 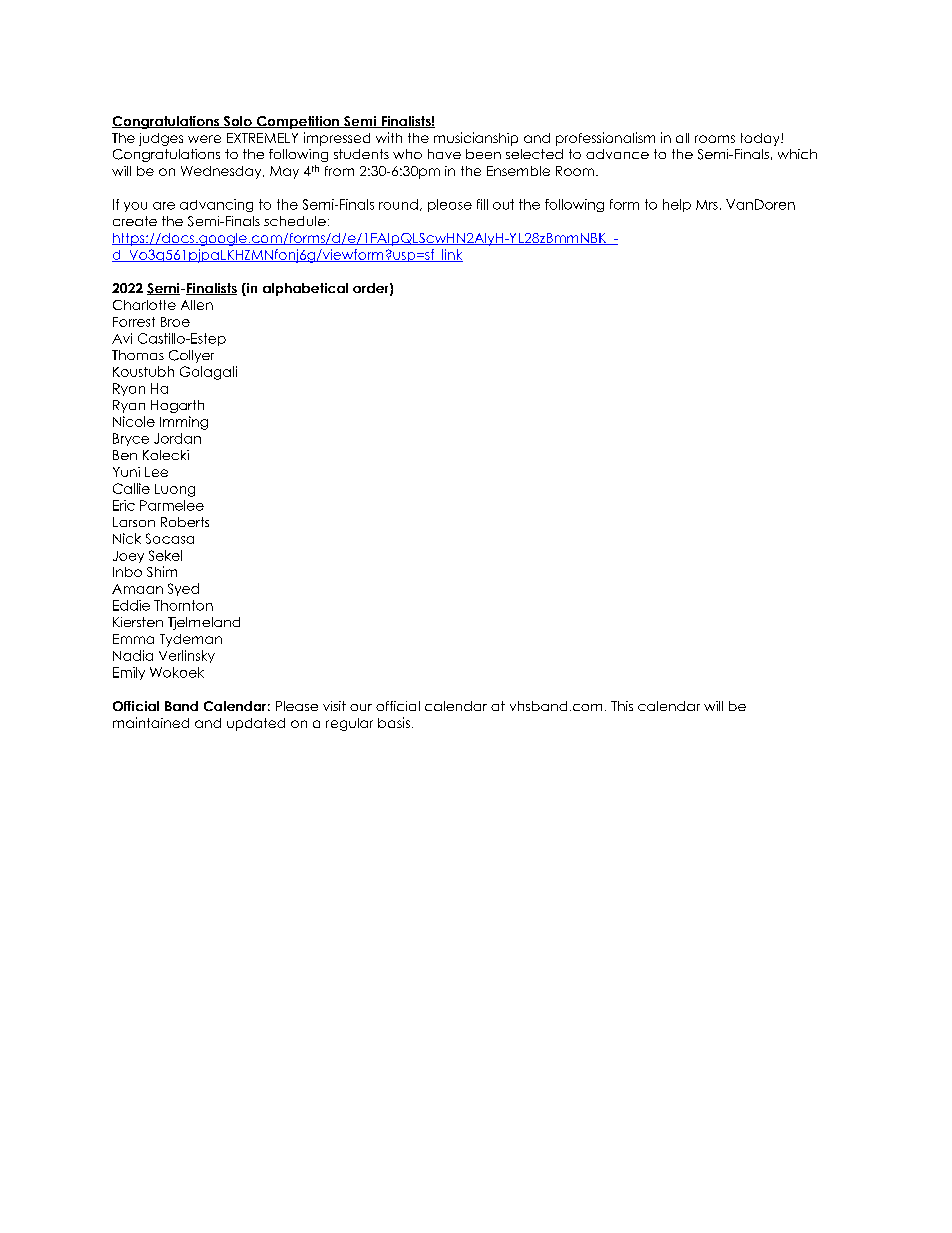 I want to click on Mrs, so click(x=707, y=205).
